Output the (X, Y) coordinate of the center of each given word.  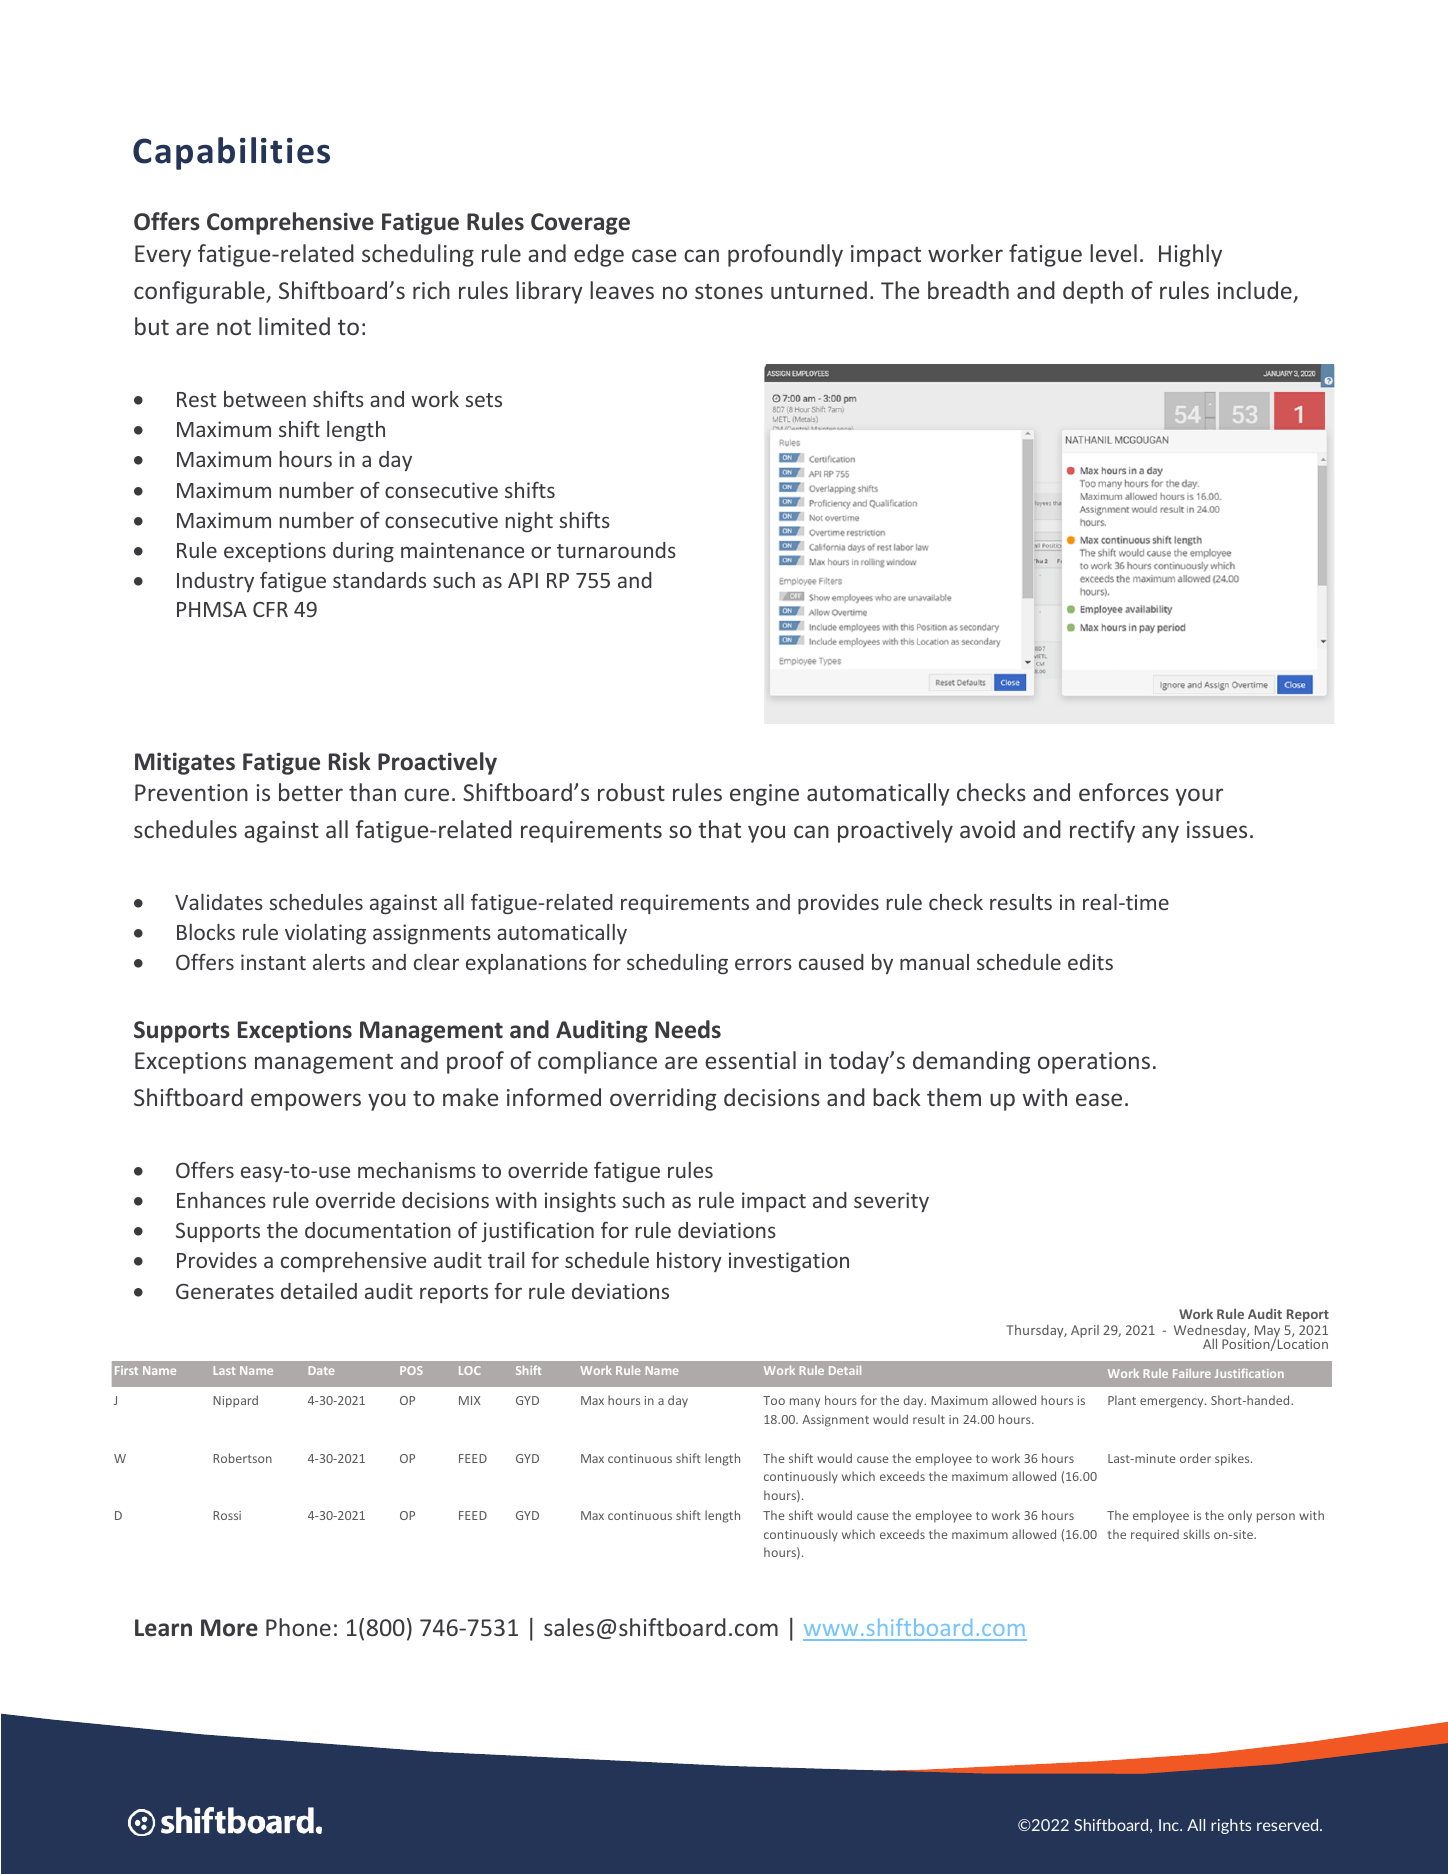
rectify (1102, 831)
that (719, 829)
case (654, 255)
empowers (306, 1102)
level (1113, 253)
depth (1093, 292)
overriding (663, 1099)
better (311, 792)
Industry (215, 582)
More (229, 1628)
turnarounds (616, 550)
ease (1099, 1099)
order (1195, 1458)
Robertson (242, 1458)
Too (774, 1400)
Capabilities (231, 153)
